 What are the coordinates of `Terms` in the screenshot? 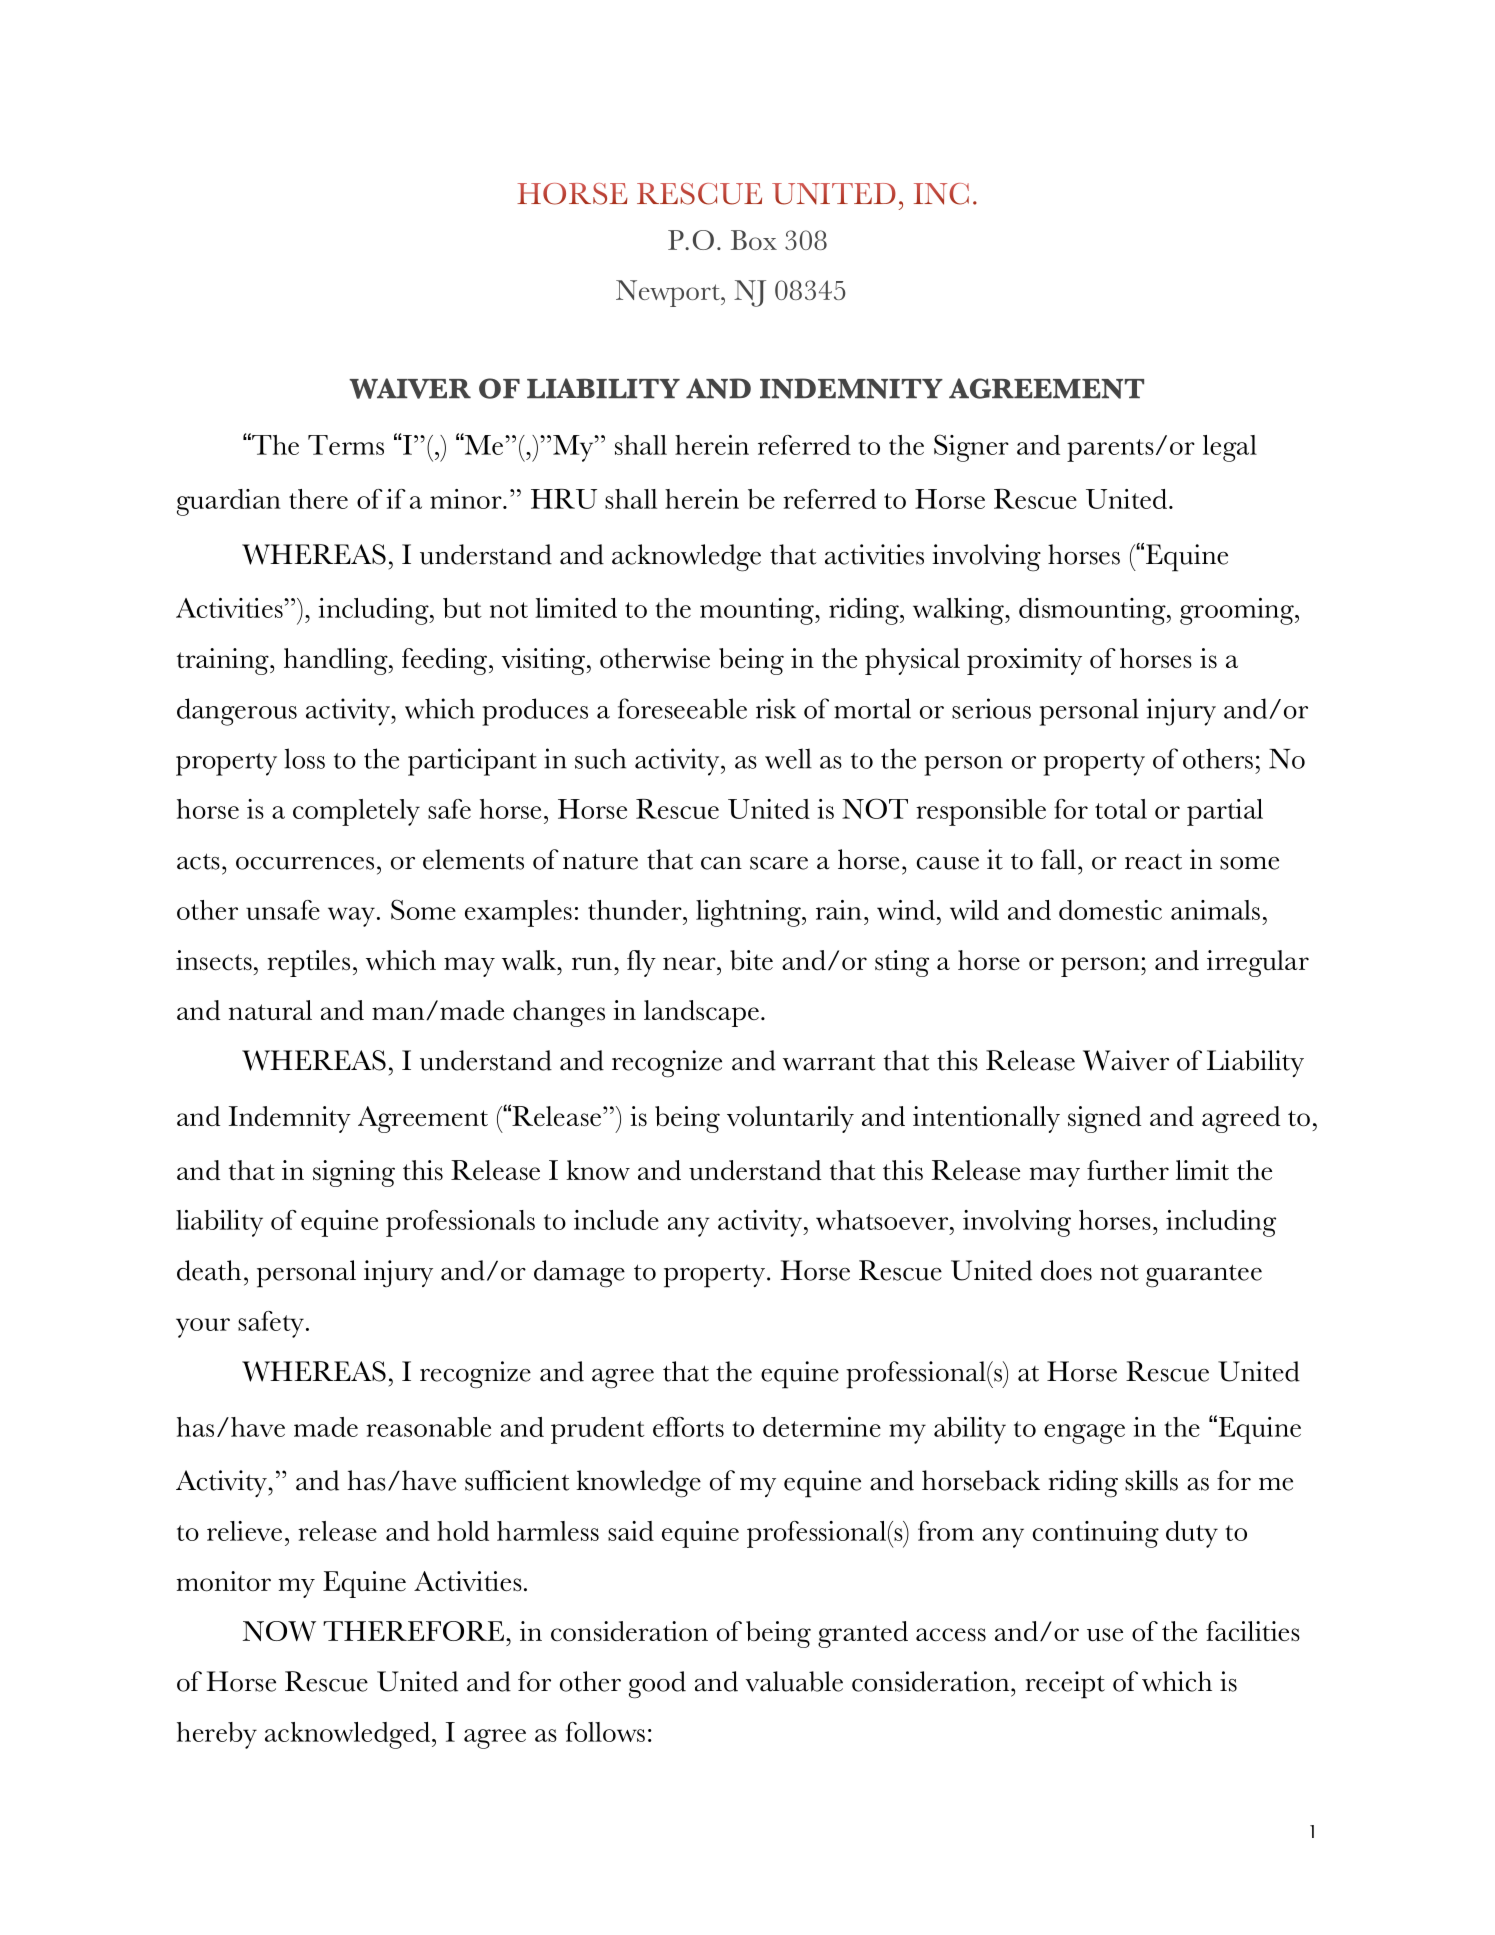 It's located at (346, 445).
